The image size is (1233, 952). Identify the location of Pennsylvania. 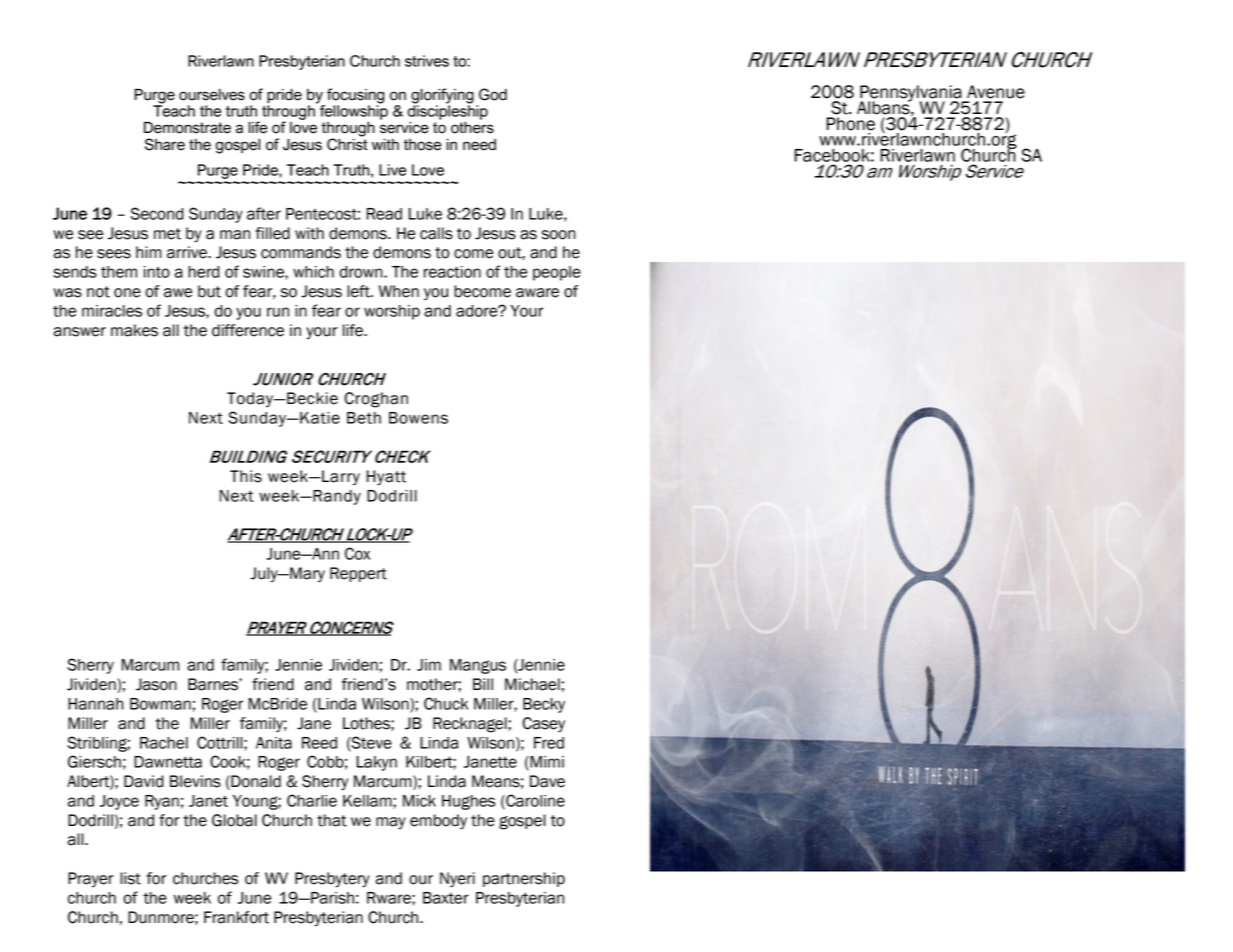
(912, 94).
